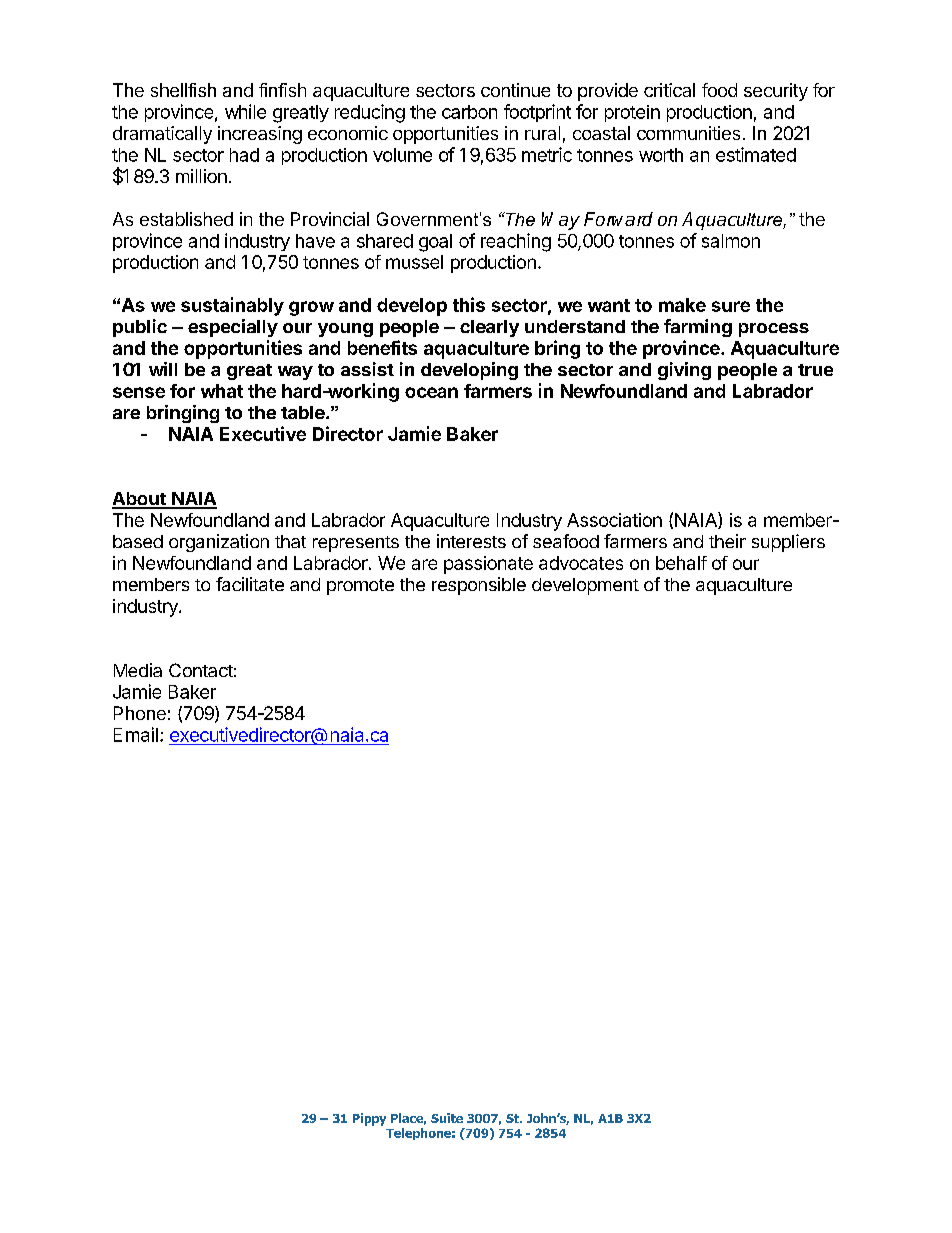 Image resolution: width=952 pixels, height=1233 pixels. Describe the element at coordinates (469, 112) in the screenshot. I see `carbon` at that location.
